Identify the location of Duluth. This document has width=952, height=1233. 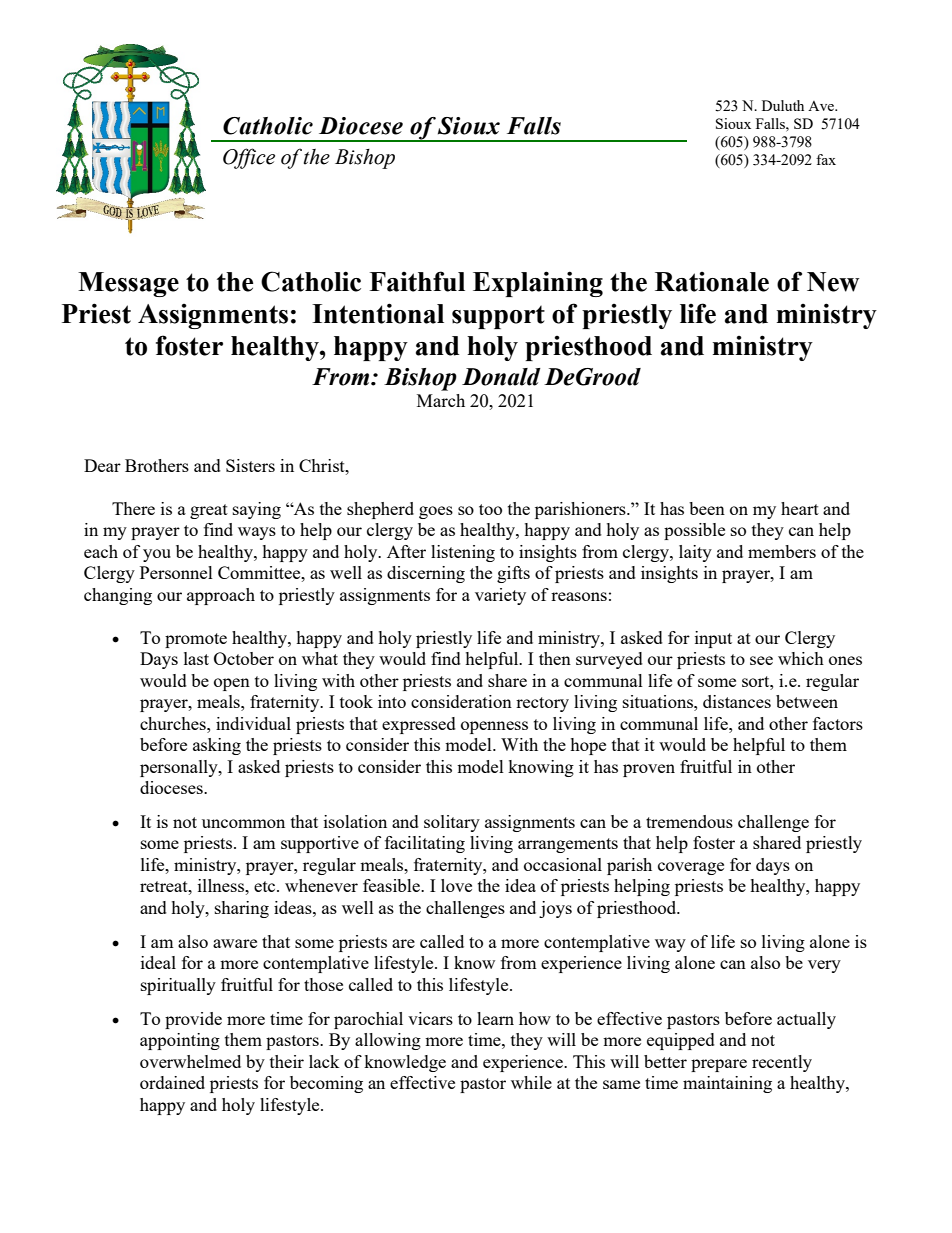
(783, 105).
